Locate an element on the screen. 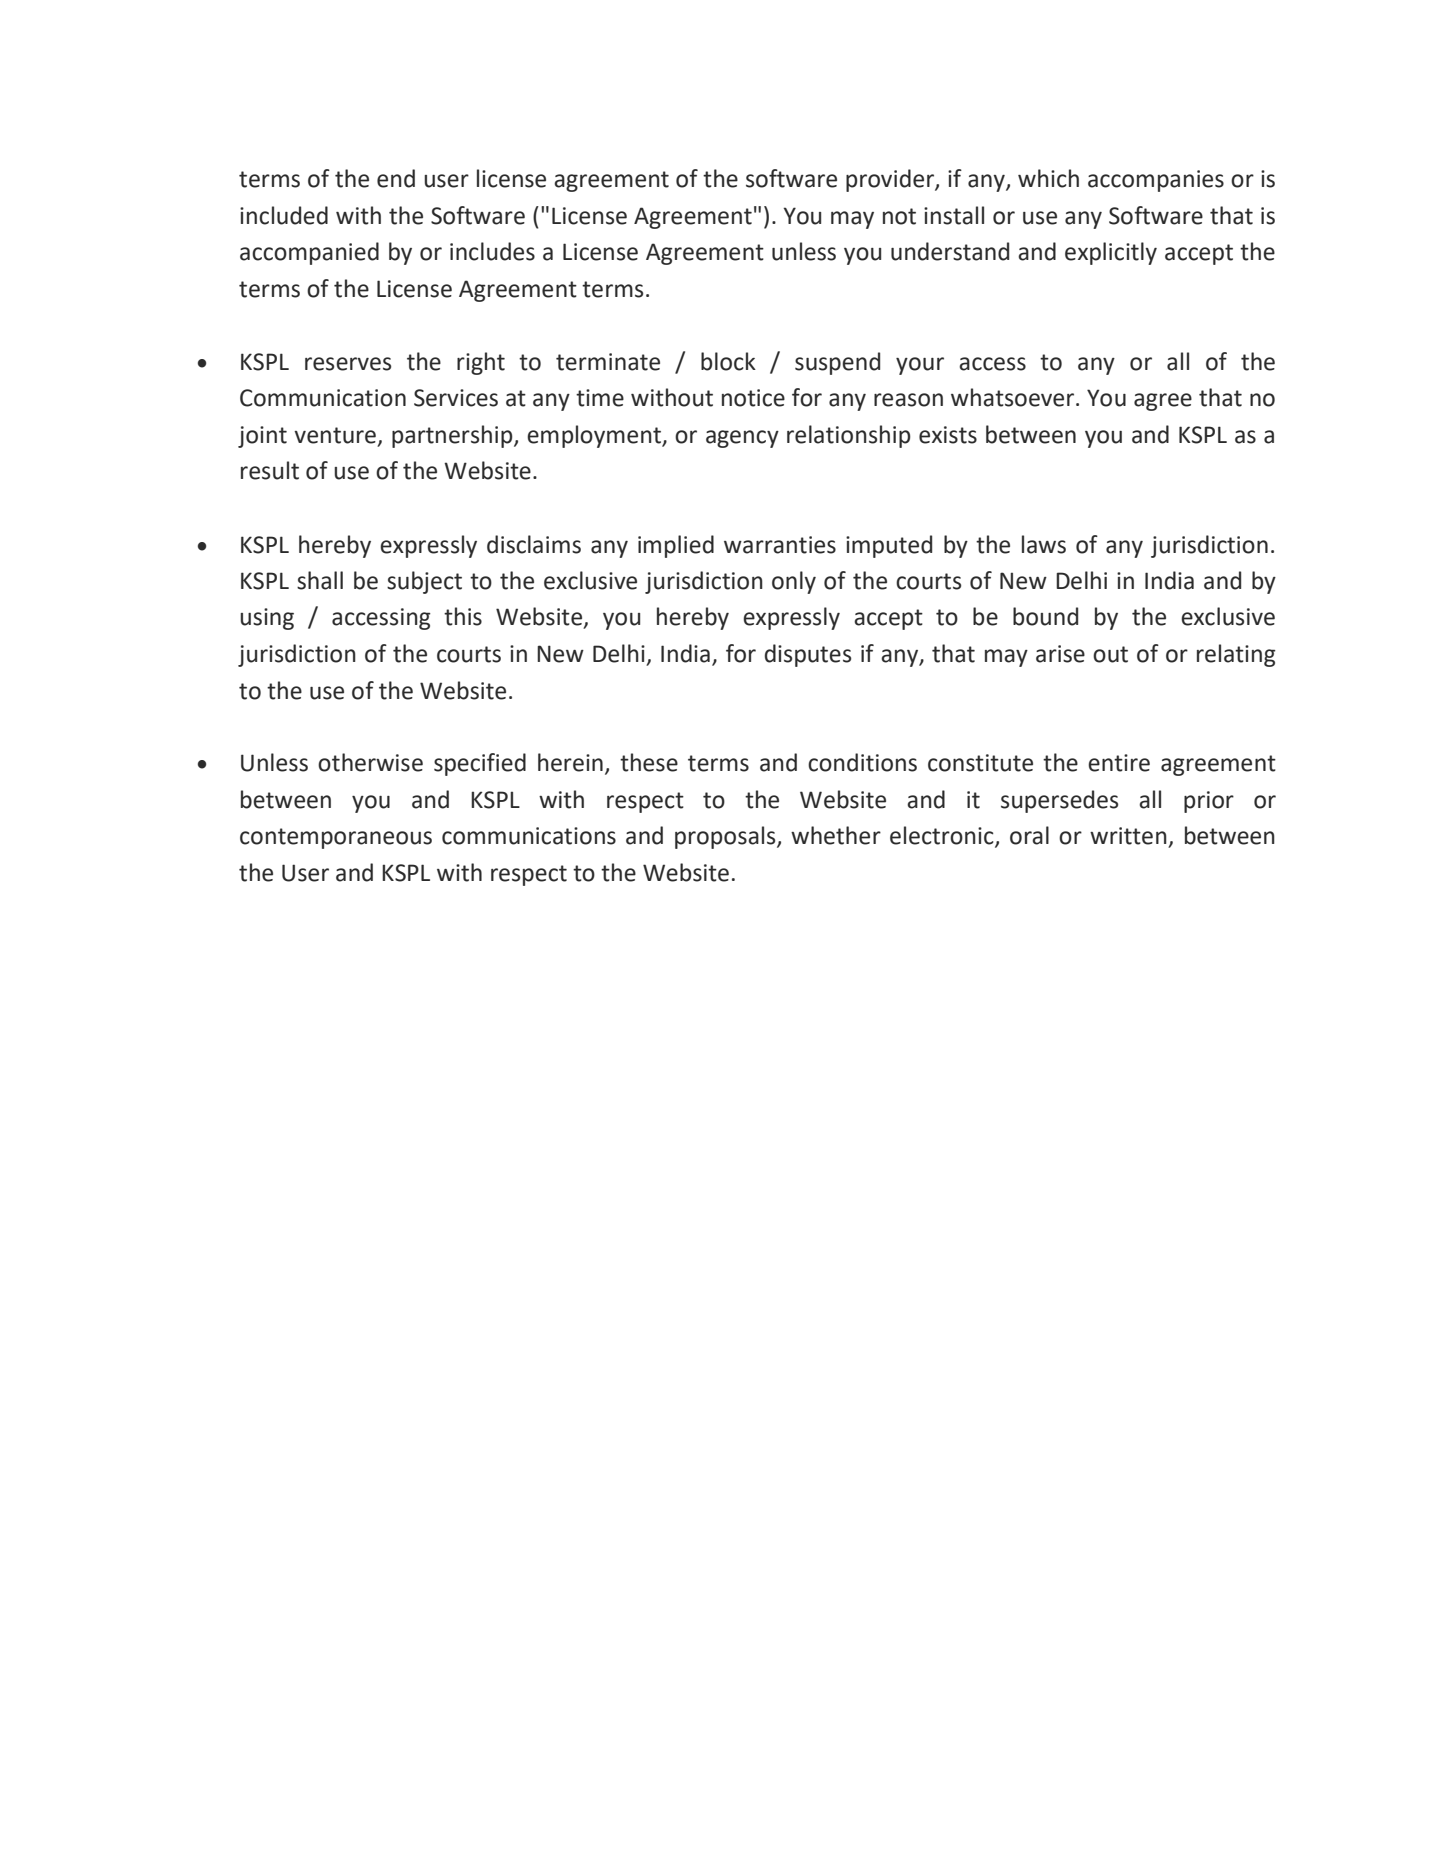 Image resolution: width=1446 pixels, height=1871 pixels. whatsoever is located at coordinates (1014, 397).
